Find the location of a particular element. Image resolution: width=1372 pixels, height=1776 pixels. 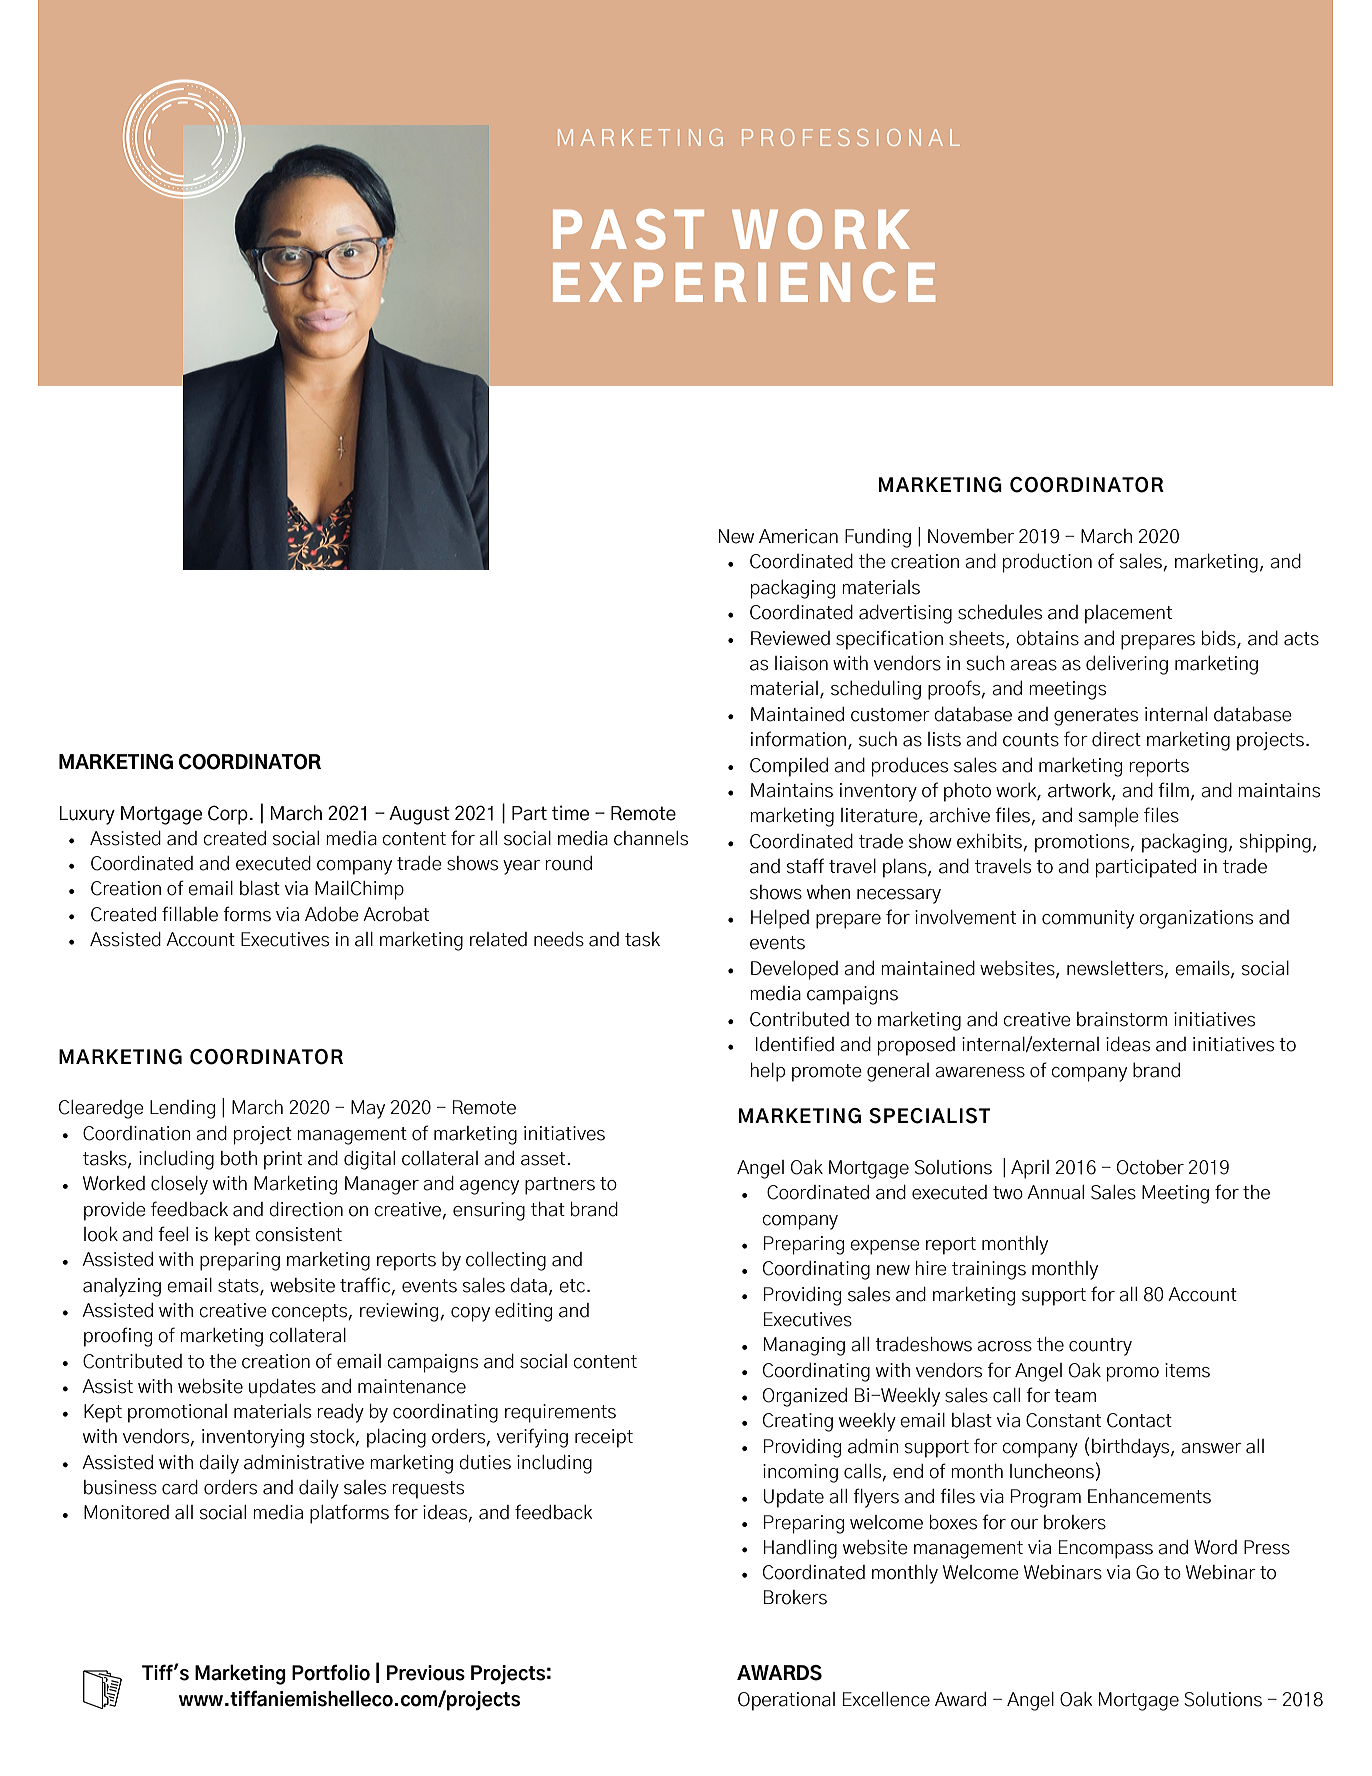

PAST is located at coordinates (628, 229).
